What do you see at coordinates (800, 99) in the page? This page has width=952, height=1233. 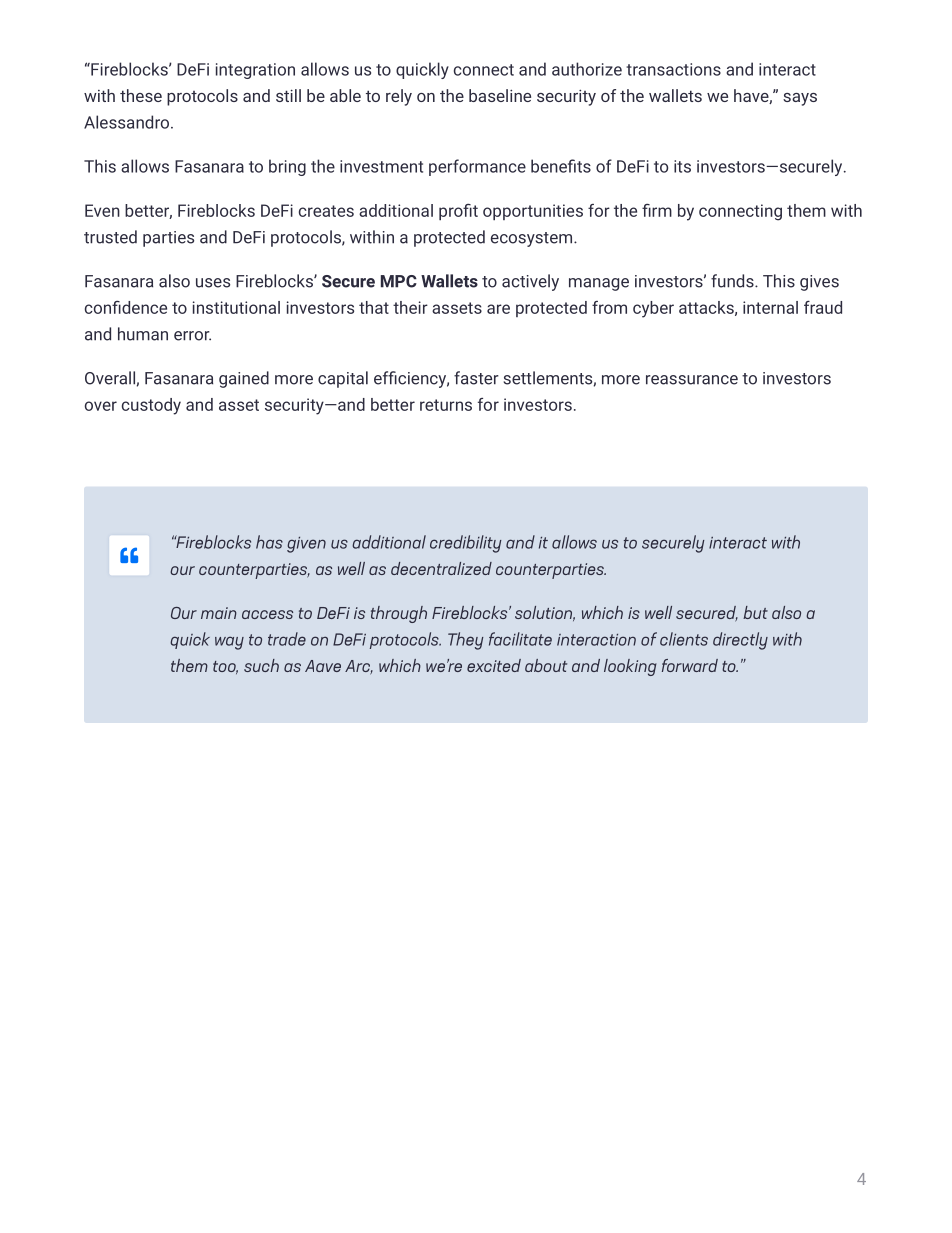 I see `says` at bounding box center [800, 99].
